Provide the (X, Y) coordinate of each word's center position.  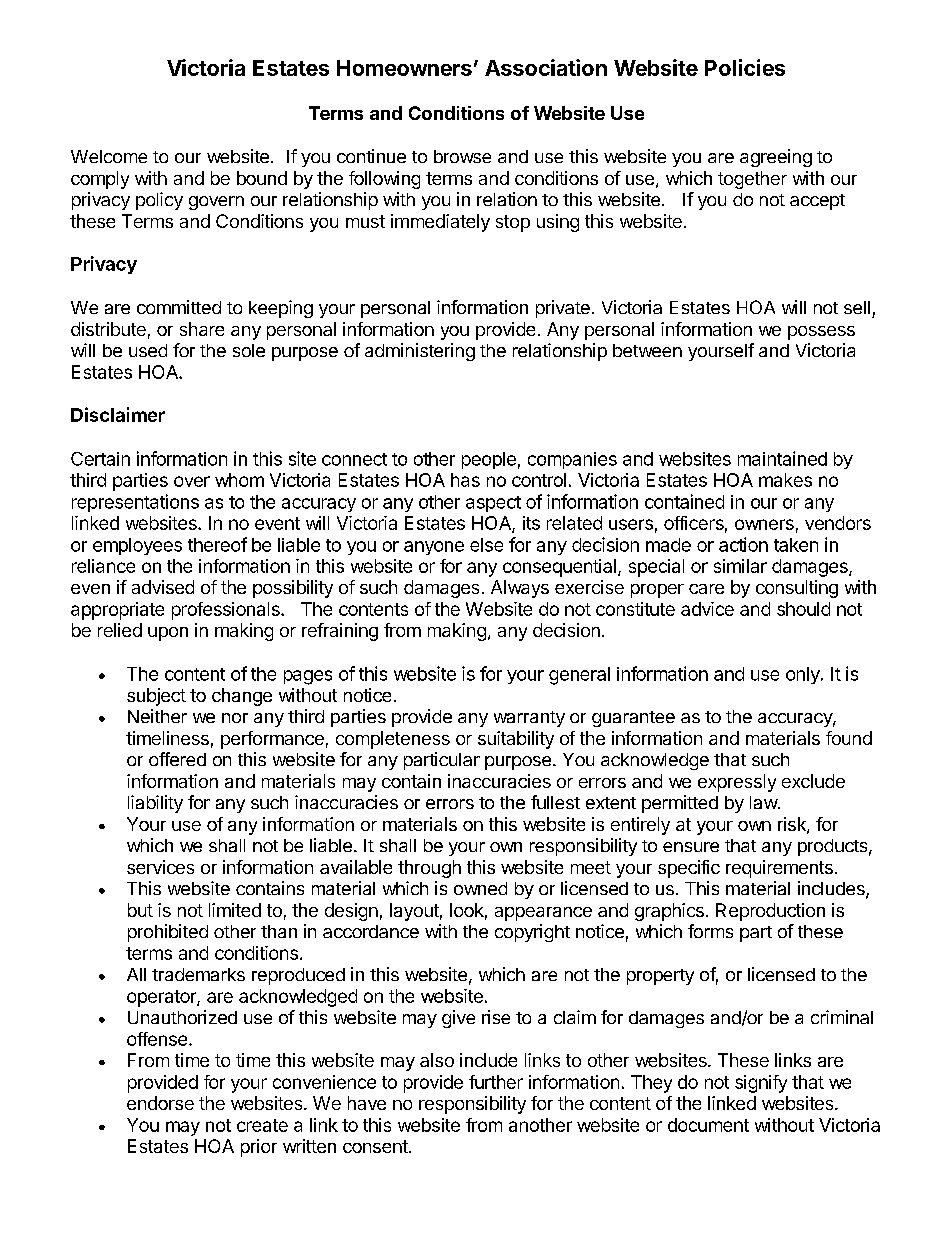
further (496, 1082)
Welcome (109, 156)
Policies (745, 67)
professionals (227, 611)
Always (520, 589)
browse (462, 156)
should (803, 609)
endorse (160, 1103)
